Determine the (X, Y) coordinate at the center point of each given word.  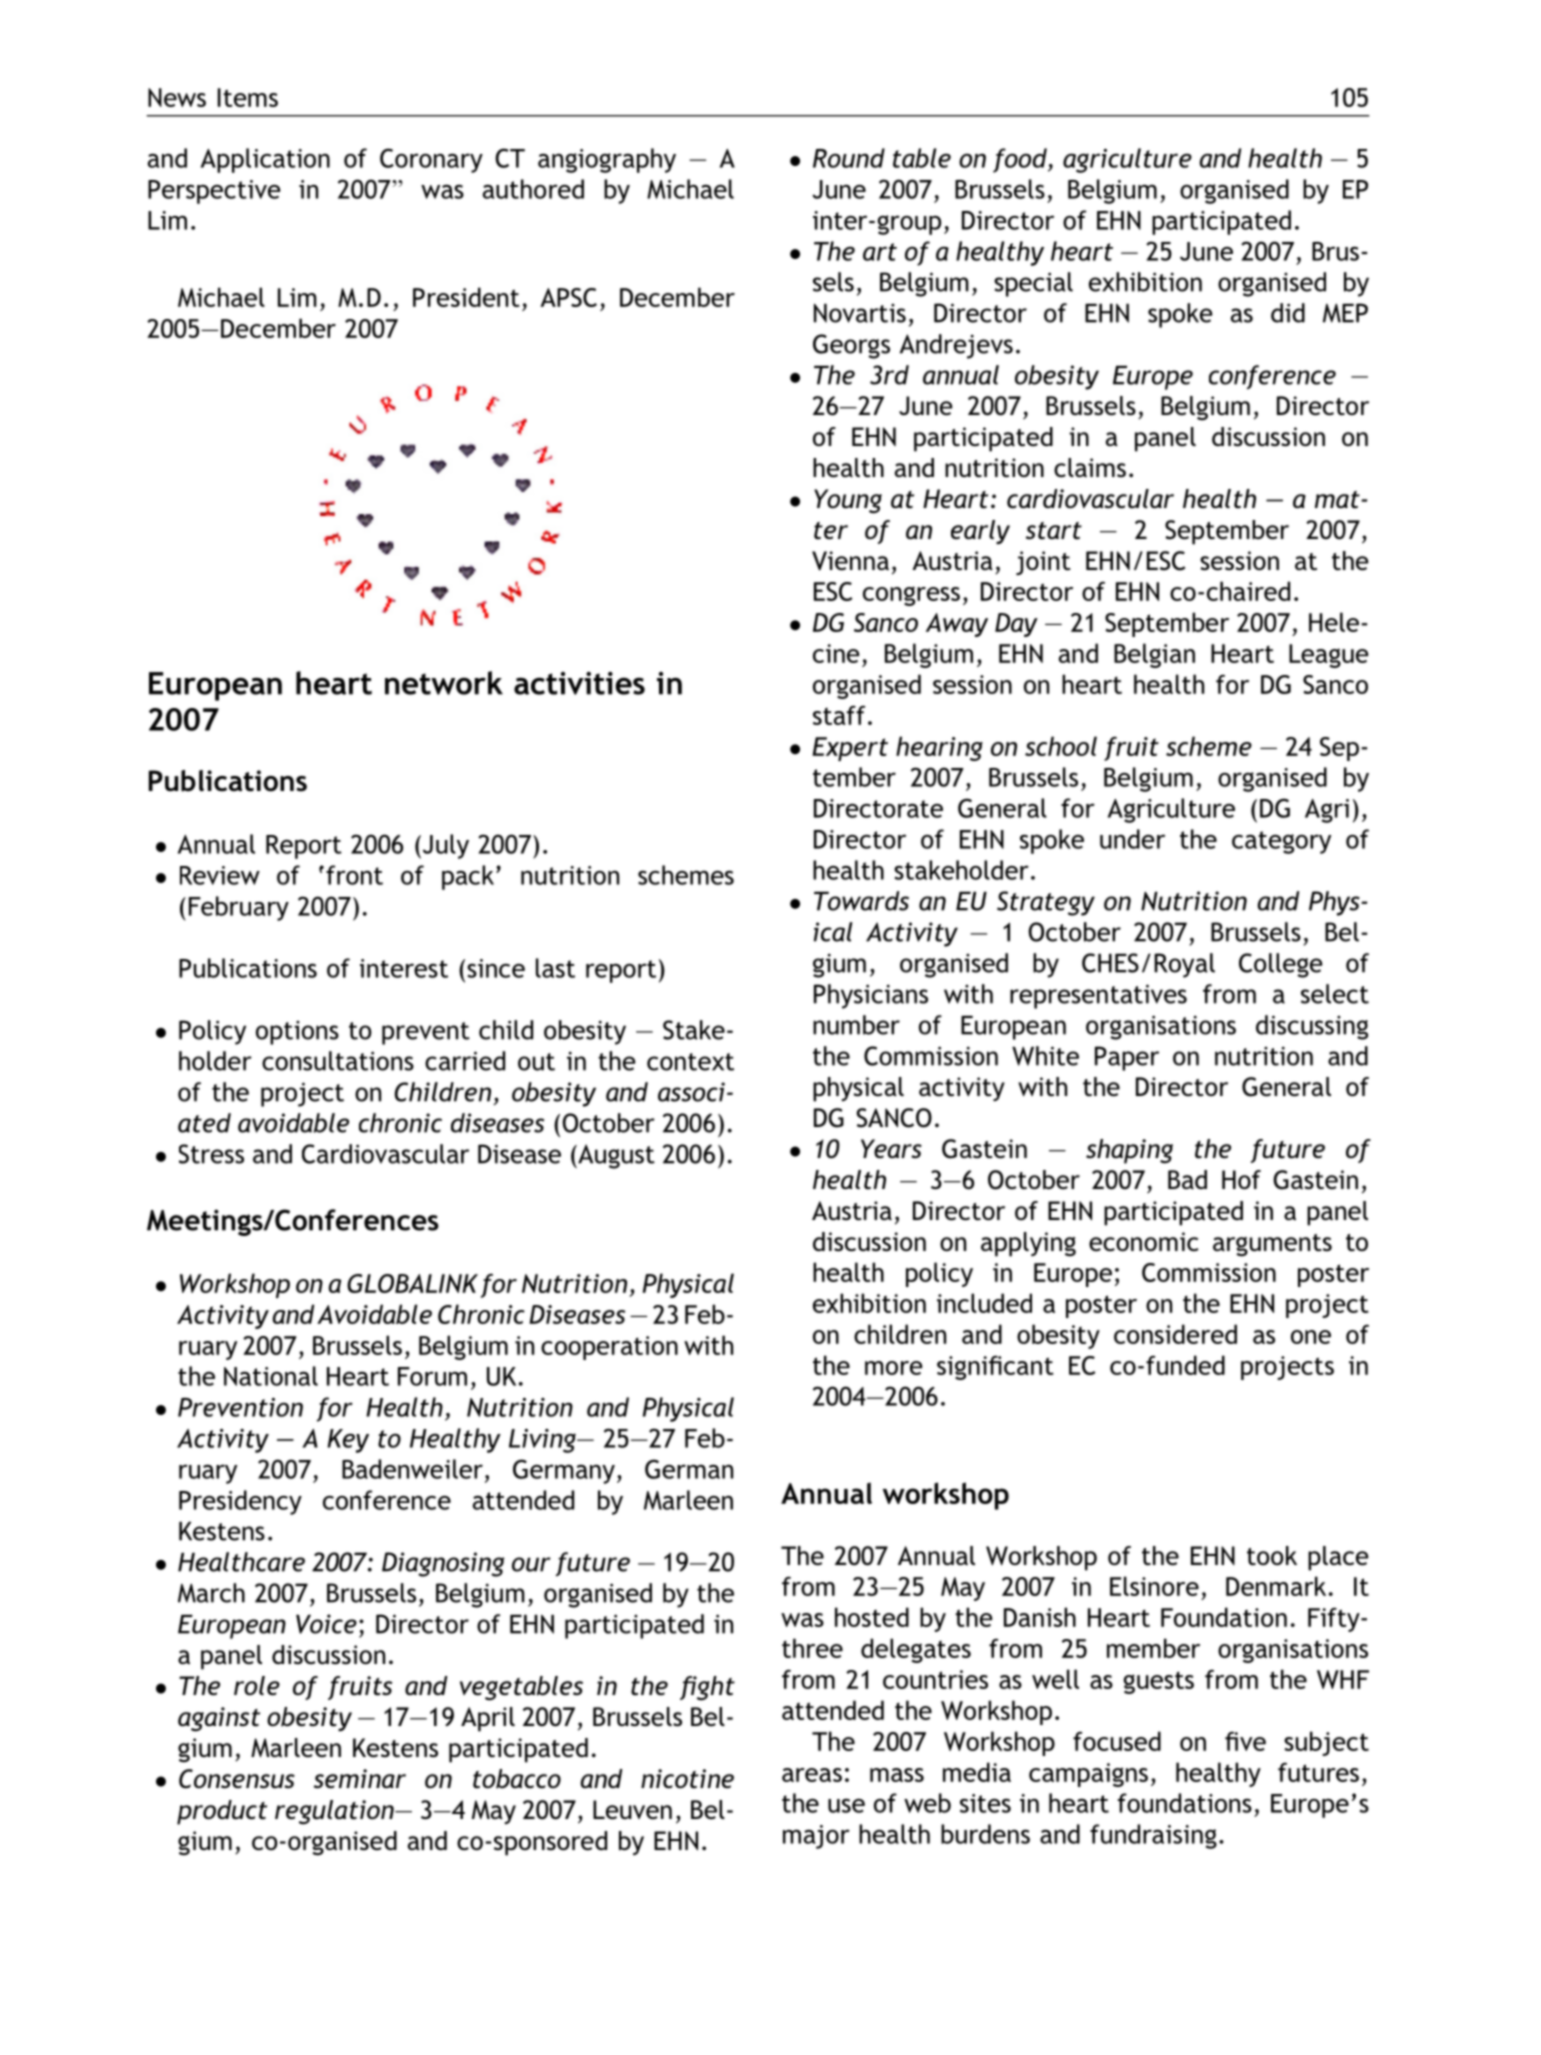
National (271, 1376)
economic (1144, 1241)
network (444, 683)
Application (265, 160)
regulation (335, 1812)
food (1021, 160)
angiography (607, 160)
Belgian (1154, 655)
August (615, 1156)
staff (839, 715)
